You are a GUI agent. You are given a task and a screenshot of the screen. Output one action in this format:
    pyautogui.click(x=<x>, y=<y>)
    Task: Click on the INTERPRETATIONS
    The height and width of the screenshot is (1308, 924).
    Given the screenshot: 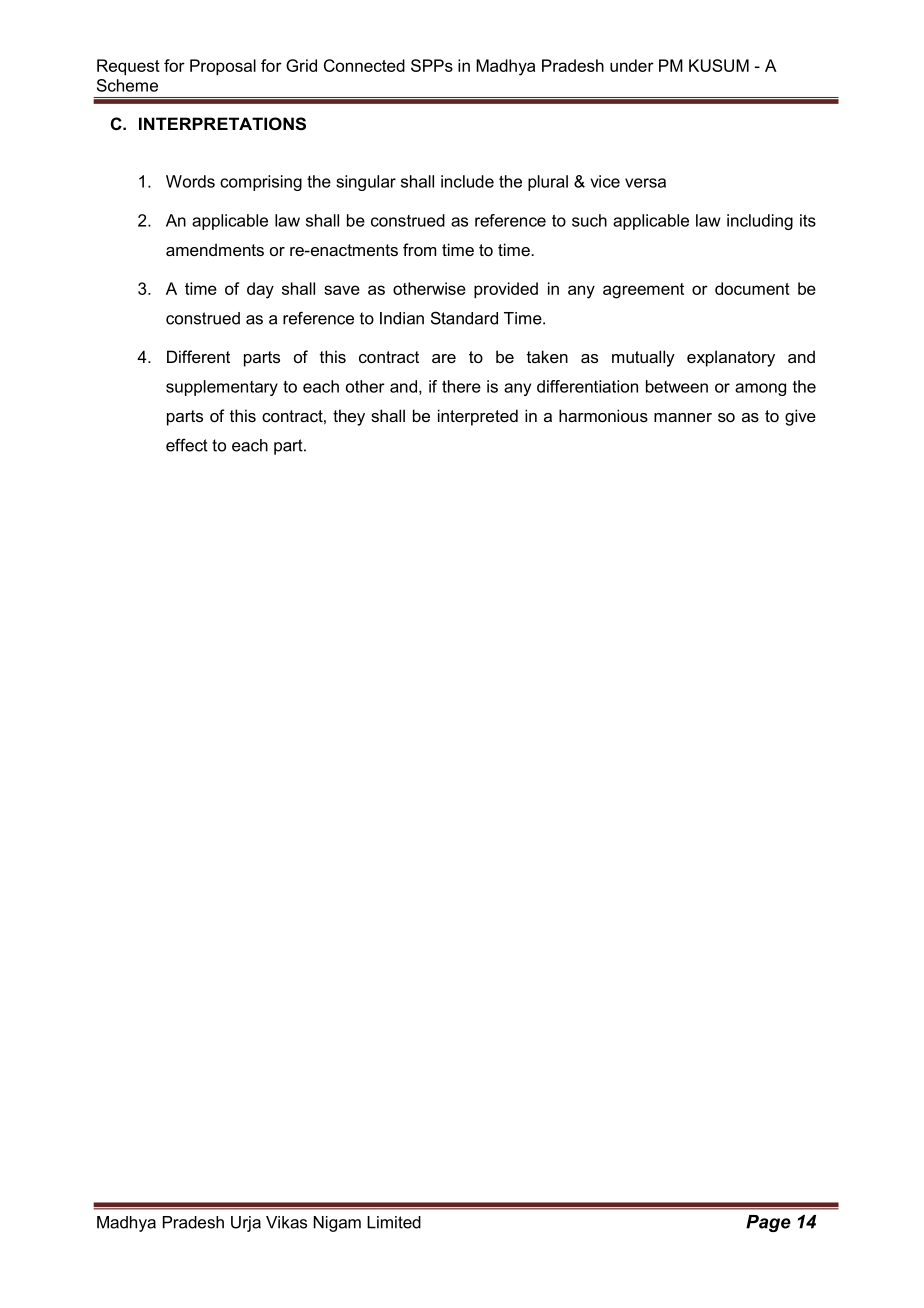 What is the action you would take?
    pyautogui.click(x=222, y=124)
